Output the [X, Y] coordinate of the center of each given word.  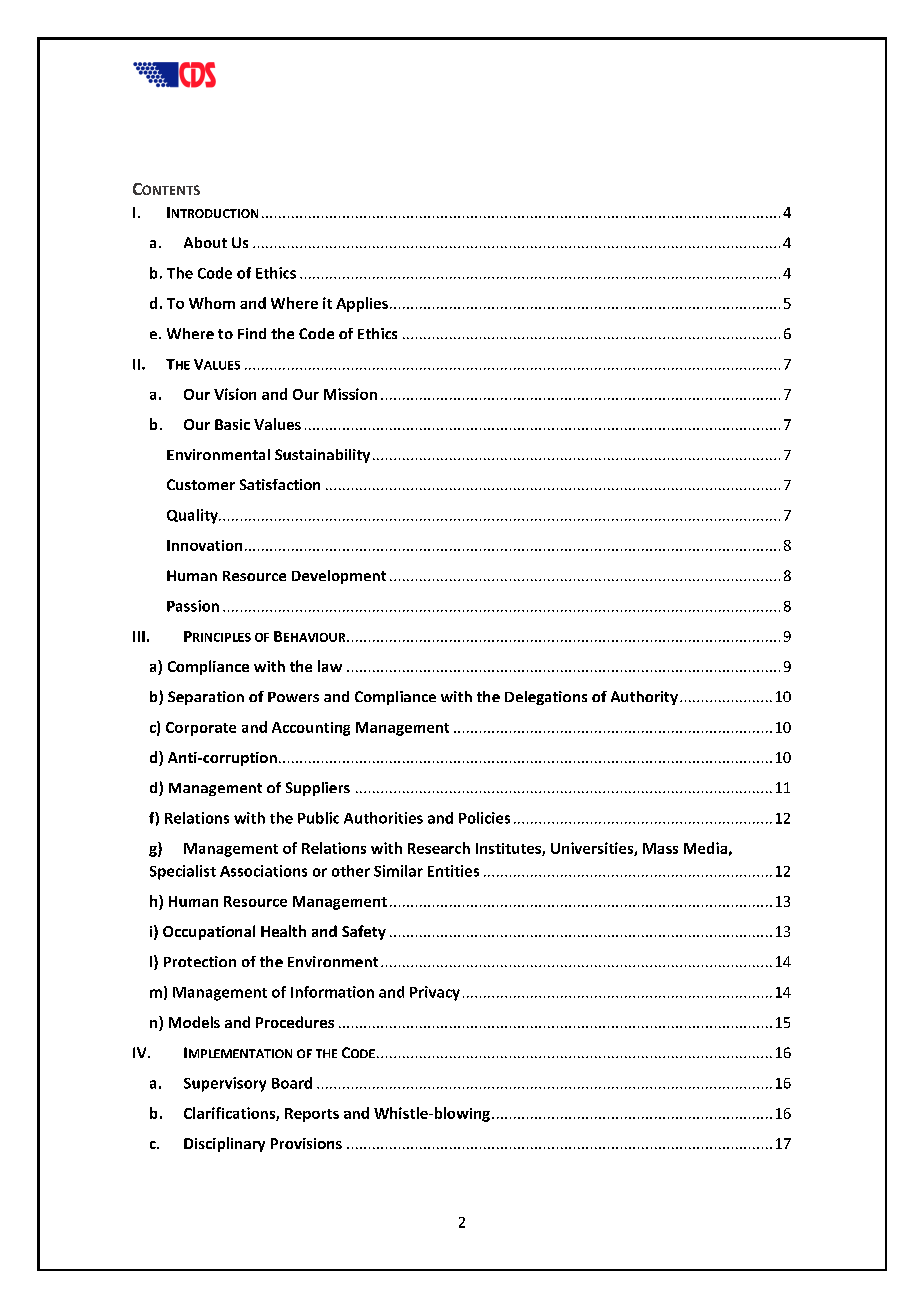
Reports [312, 1115]
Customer [201, 484]
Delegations [546, 698]
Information [332, 992]
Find [252, 333]
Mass [660, 848]
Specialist [183, 872]
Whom [212, 303]
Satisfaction [280, 484]
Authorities [383, 818]
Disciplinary [224, 1144]
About [205, 242]
